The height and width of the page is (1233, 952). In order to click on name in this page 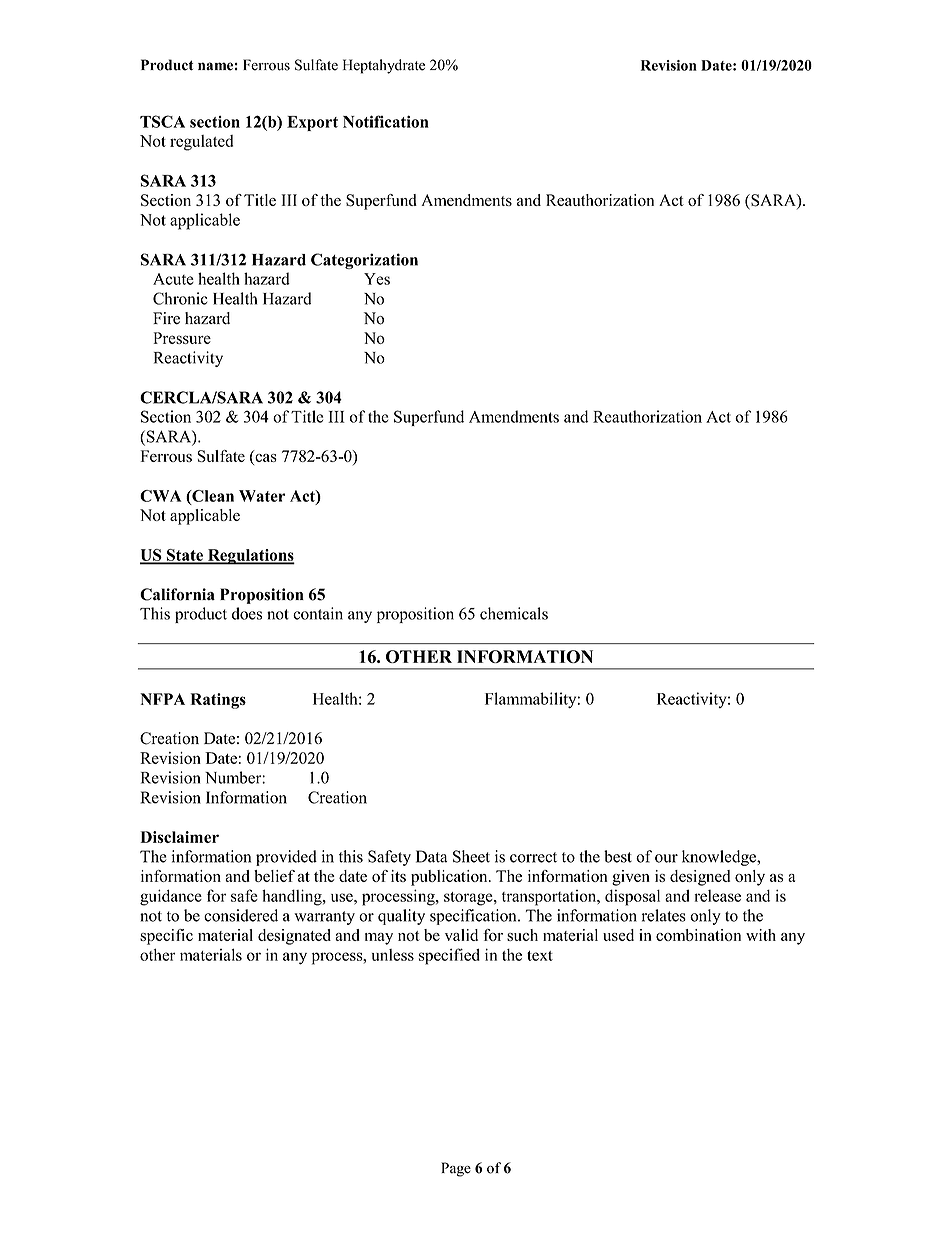, I will do `click(215, 66)`.
